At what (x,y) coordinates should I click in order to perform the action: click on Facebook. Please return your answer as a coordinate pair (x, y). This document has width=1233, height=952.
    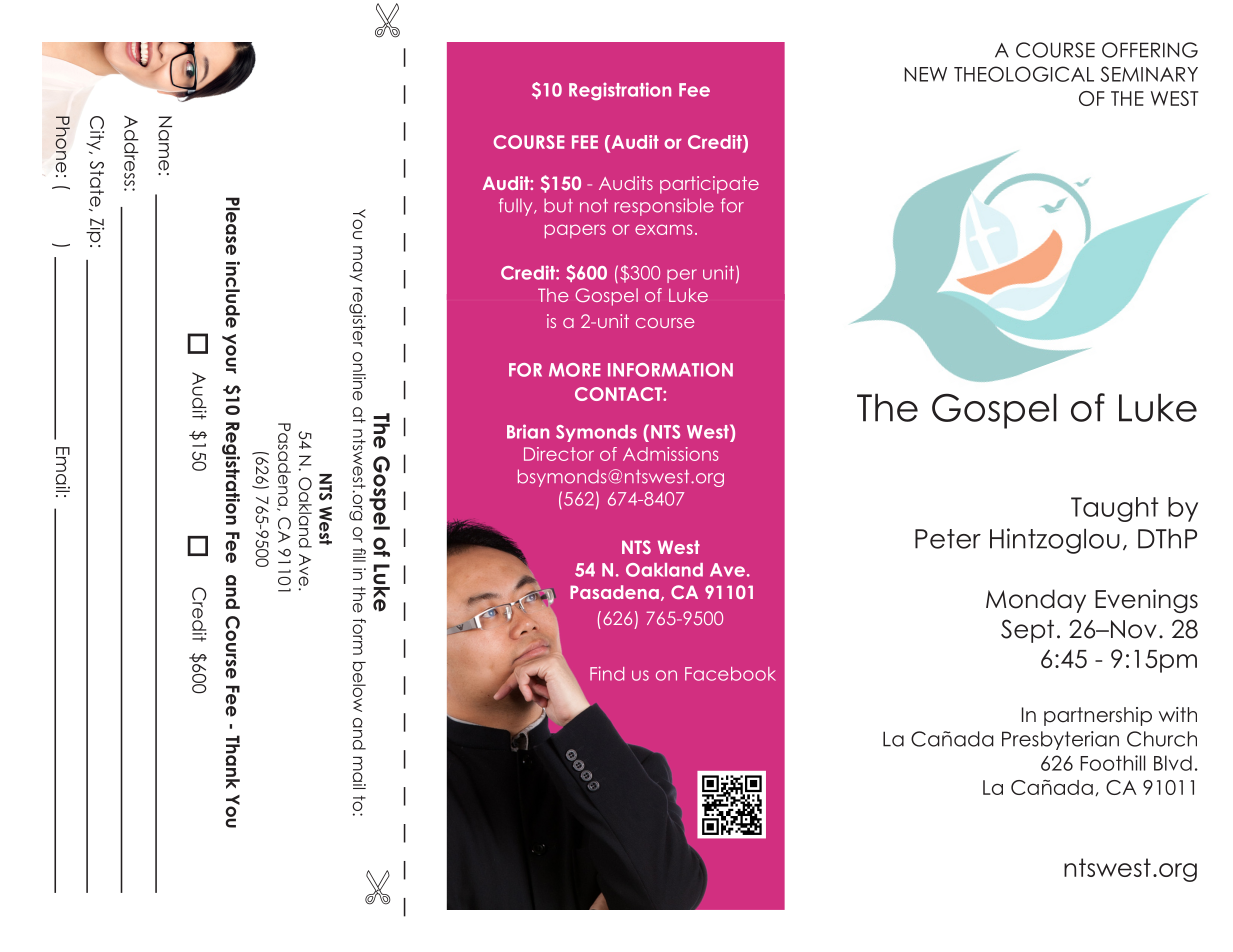
    Looking at the image, I should click on (730, 674).
